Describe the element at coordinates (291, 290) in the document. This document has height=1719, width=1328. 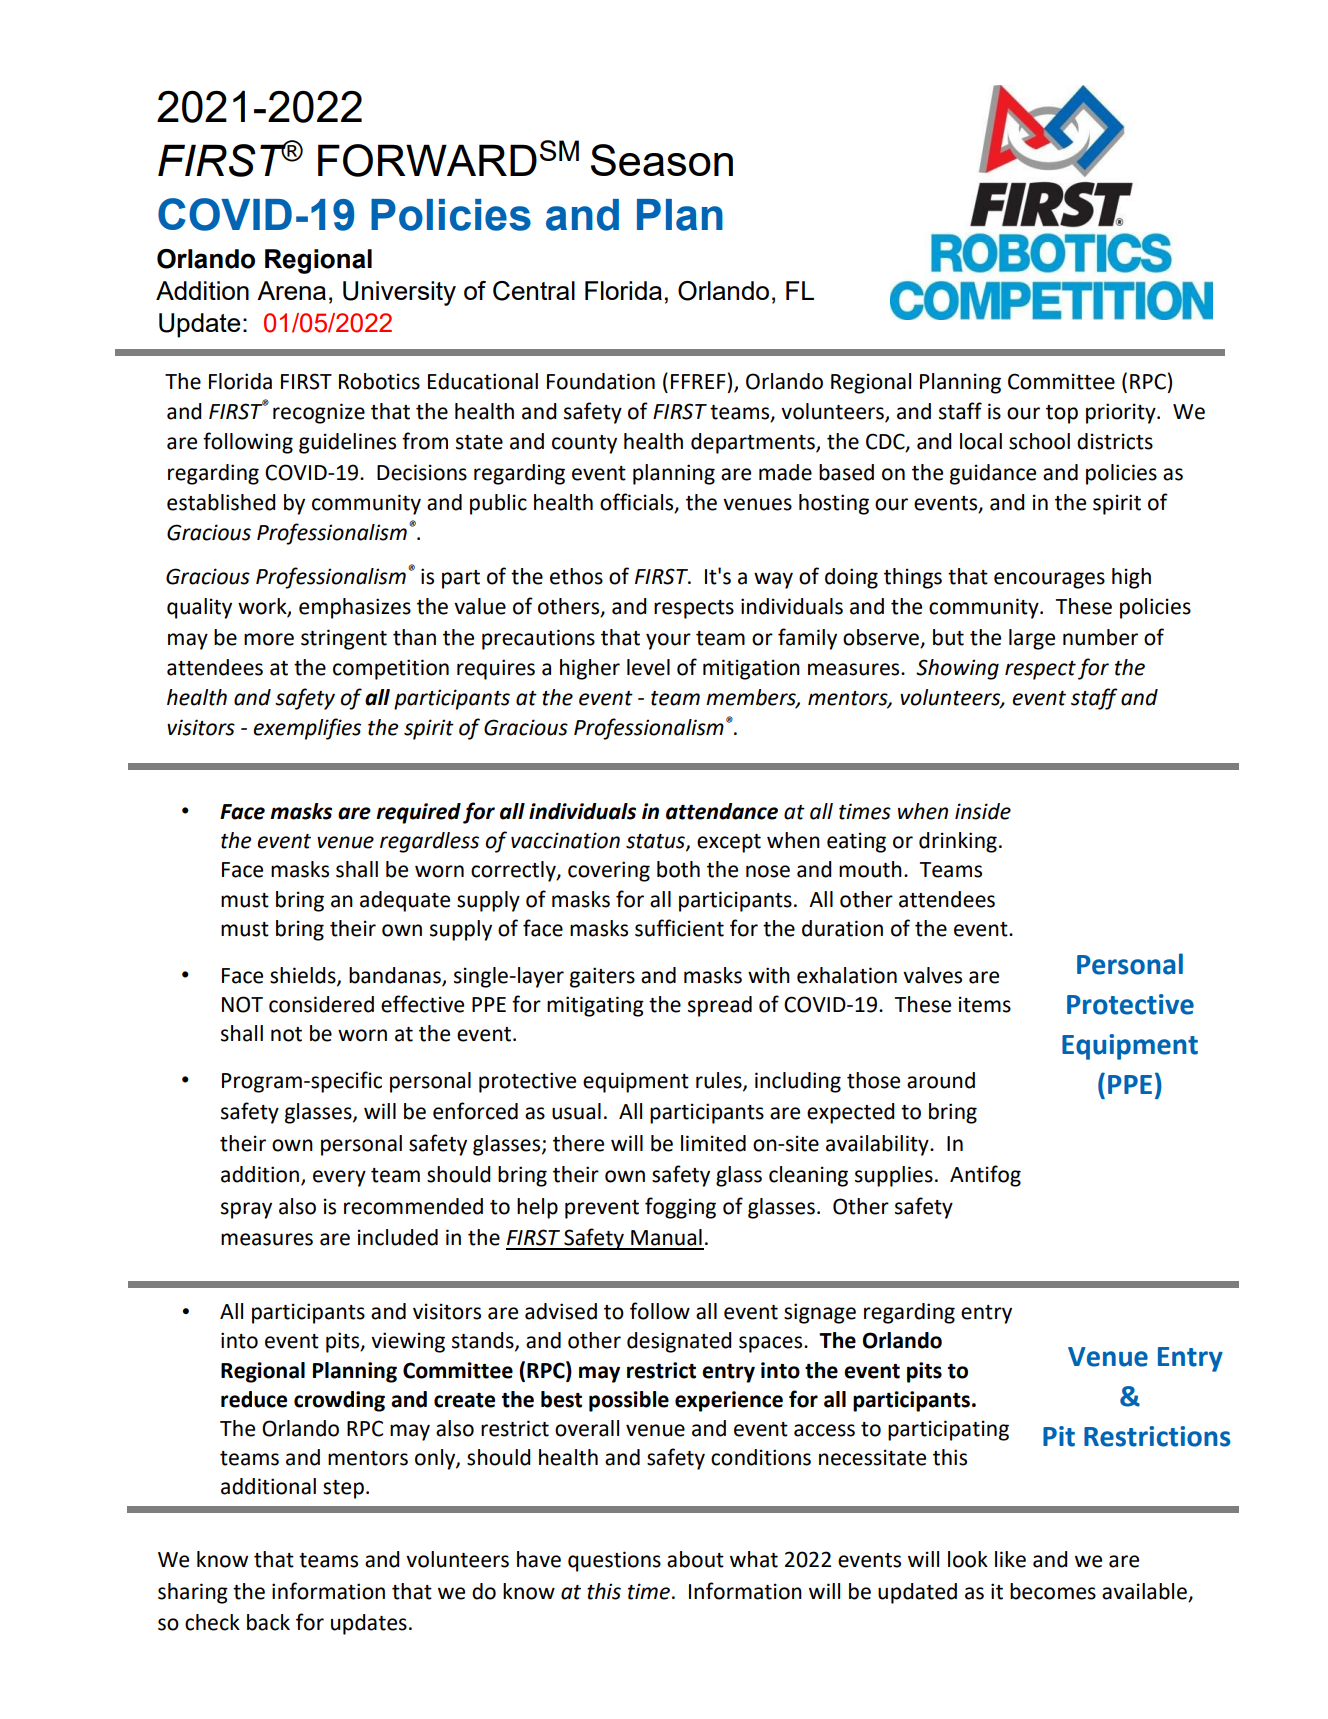
I see `Arena` at that location.
